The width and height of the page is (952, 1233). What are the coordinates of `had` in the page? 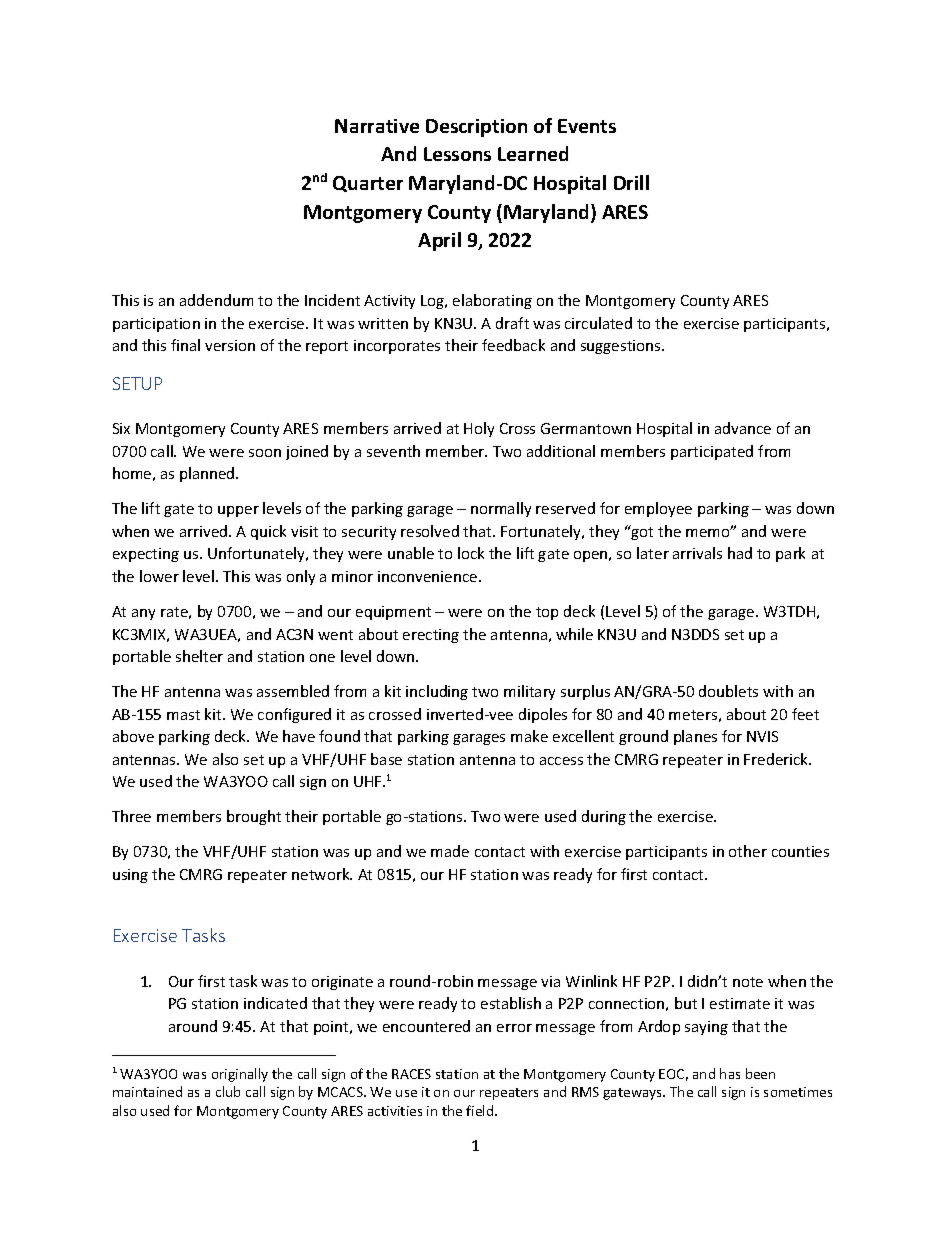 It's located at (740, 553).
